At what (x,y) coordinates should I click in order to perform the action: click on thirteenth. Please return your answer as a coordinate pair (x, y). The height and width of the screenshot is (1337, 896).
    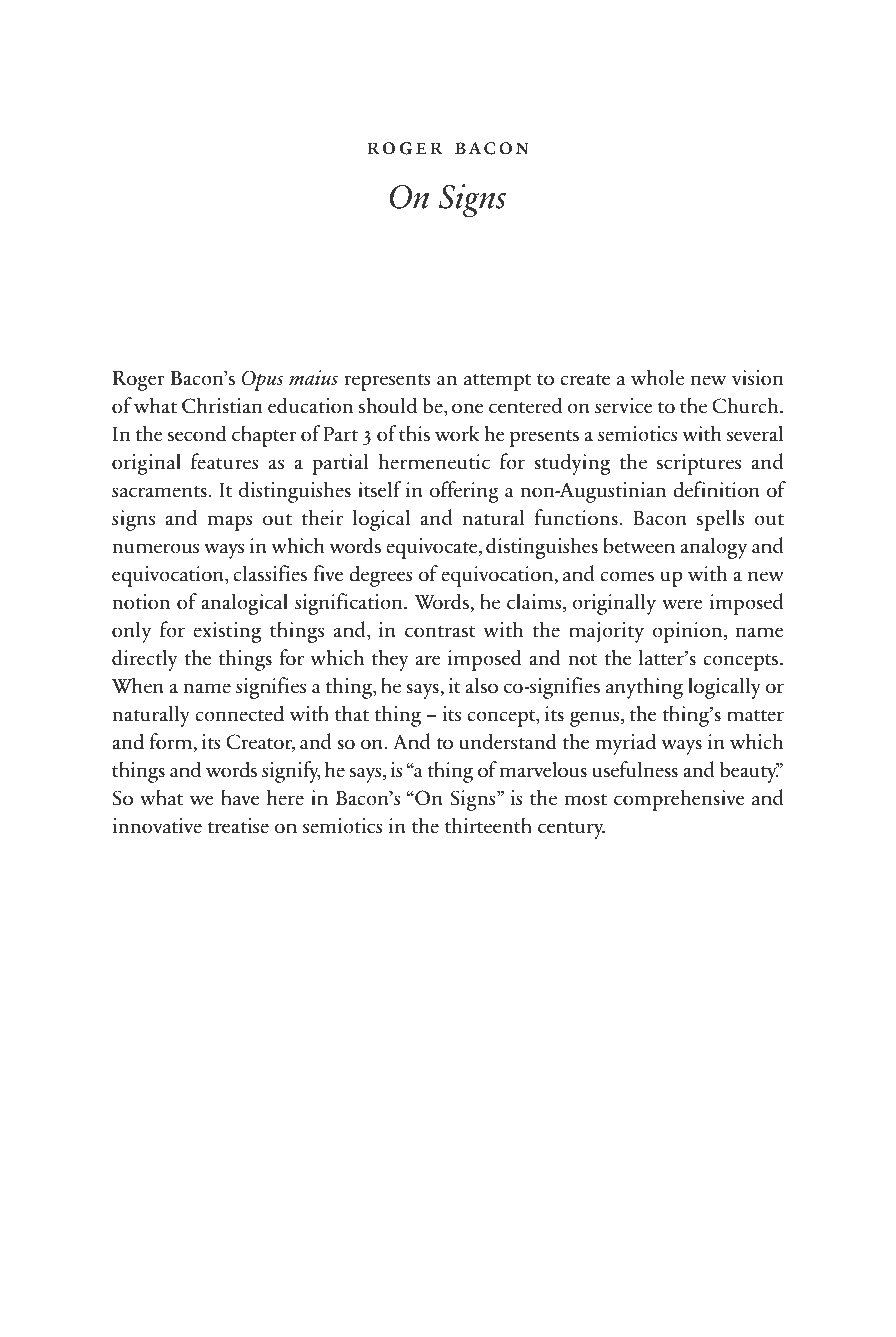
    Looking at the image, I should click on (488, 825).
